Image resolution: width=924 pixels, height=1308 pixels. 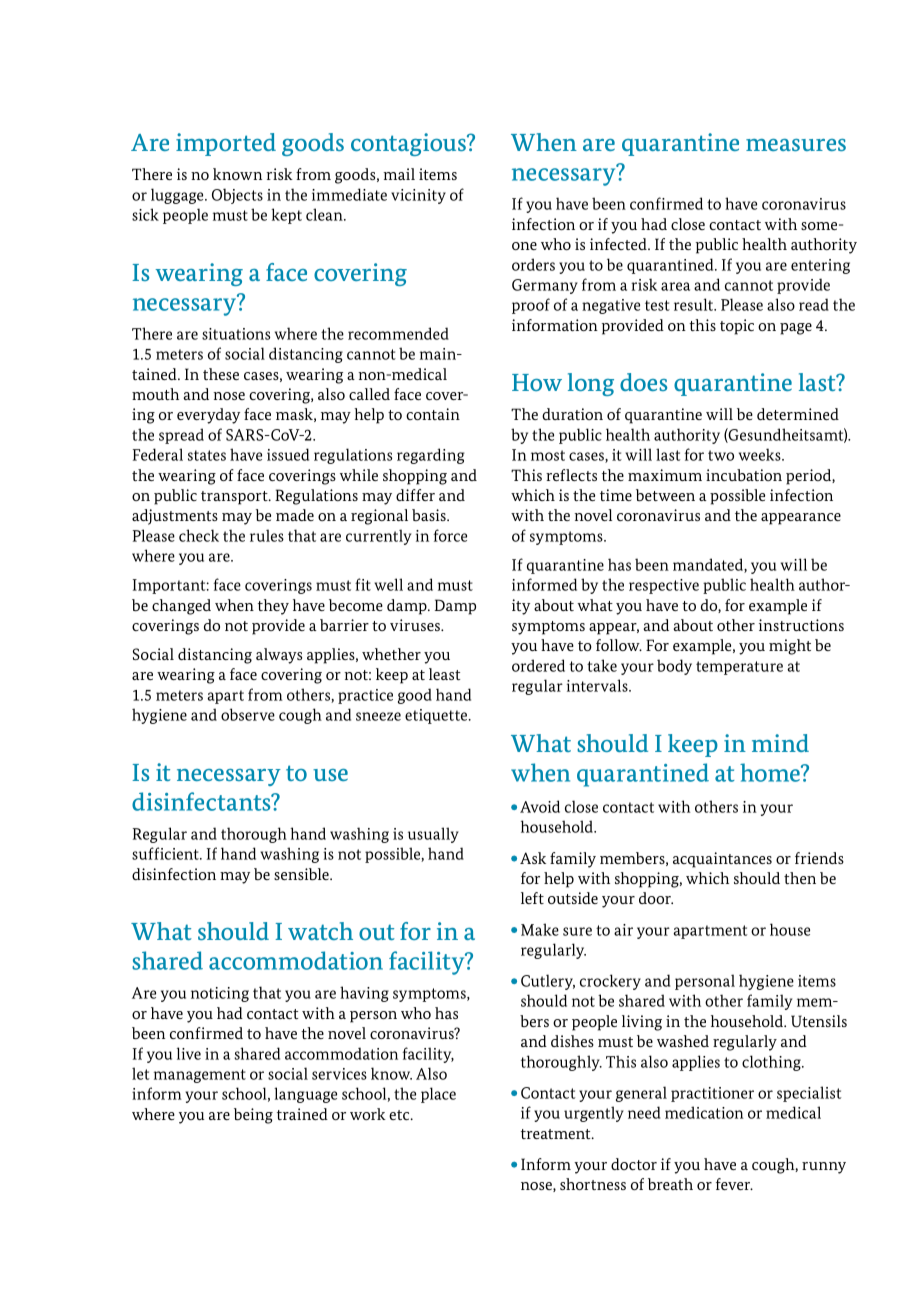 I want to click on being, so click(x=253, y=1116).
